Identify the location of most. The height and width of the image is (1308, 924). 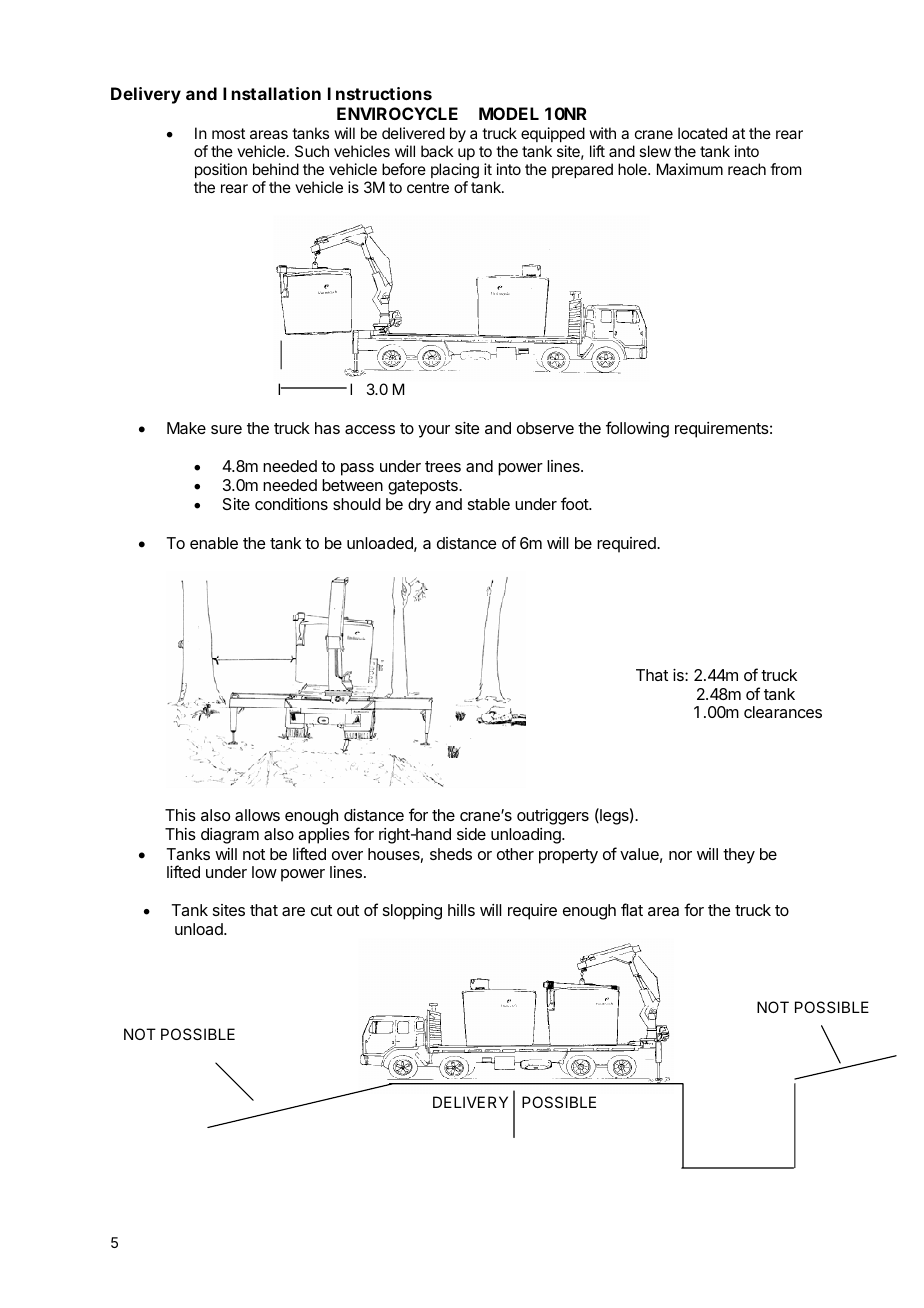
(228, 133).
